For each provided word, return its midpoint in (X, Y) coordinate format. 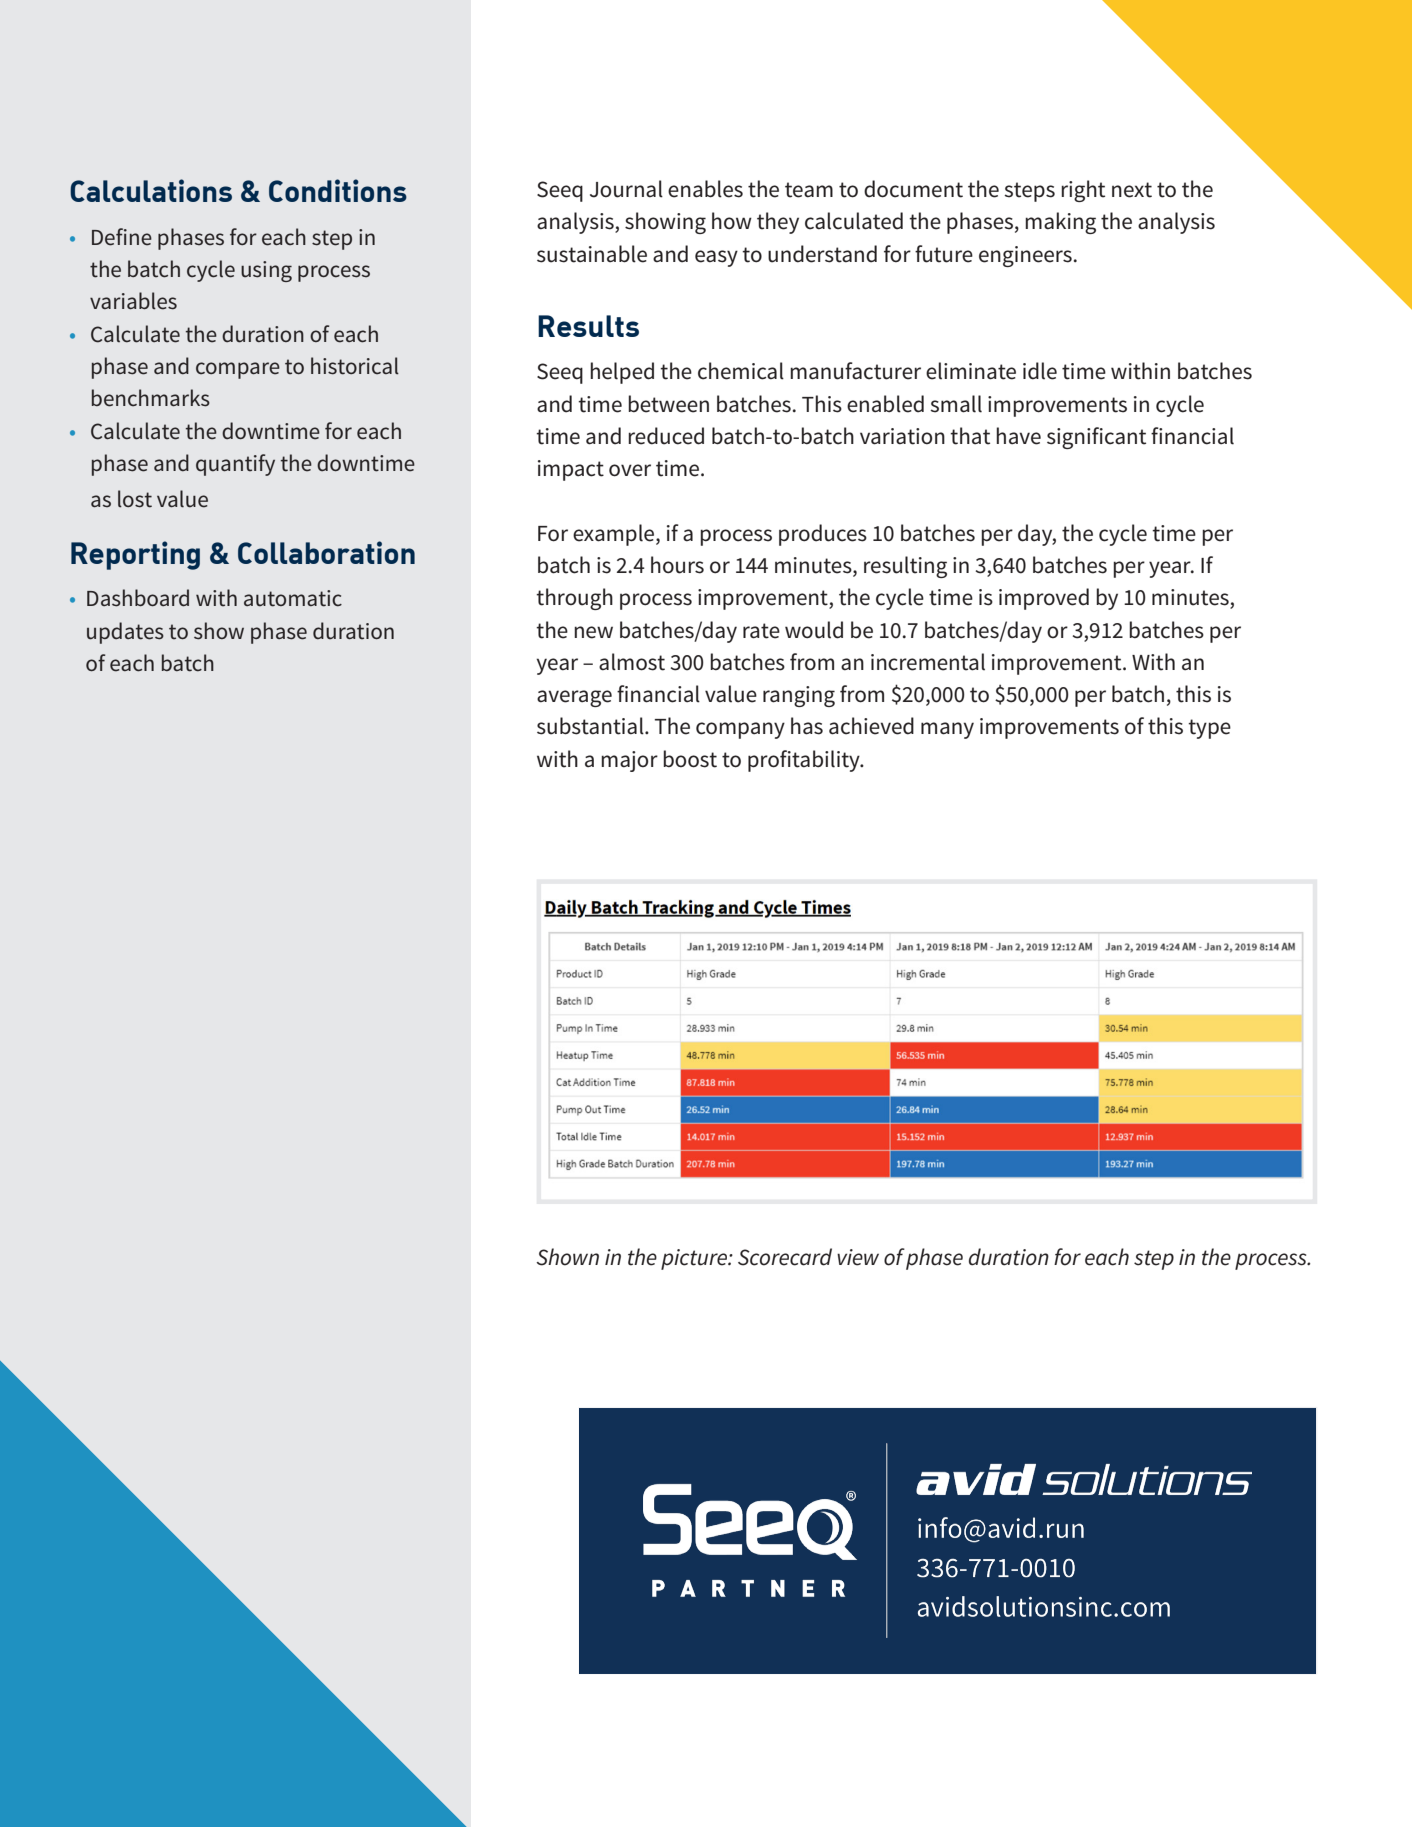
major (629, 761)
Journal (626, 189)
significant (1096, 438)
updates (125, 633)
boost (690, 759)
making (1060, 223)
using (266, 271)
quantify (235, 465)
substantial (591, 726)
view (858, 1257)
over (630, 470)
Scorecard (785, 1257)
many (947, 730)
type (1209, 729)
